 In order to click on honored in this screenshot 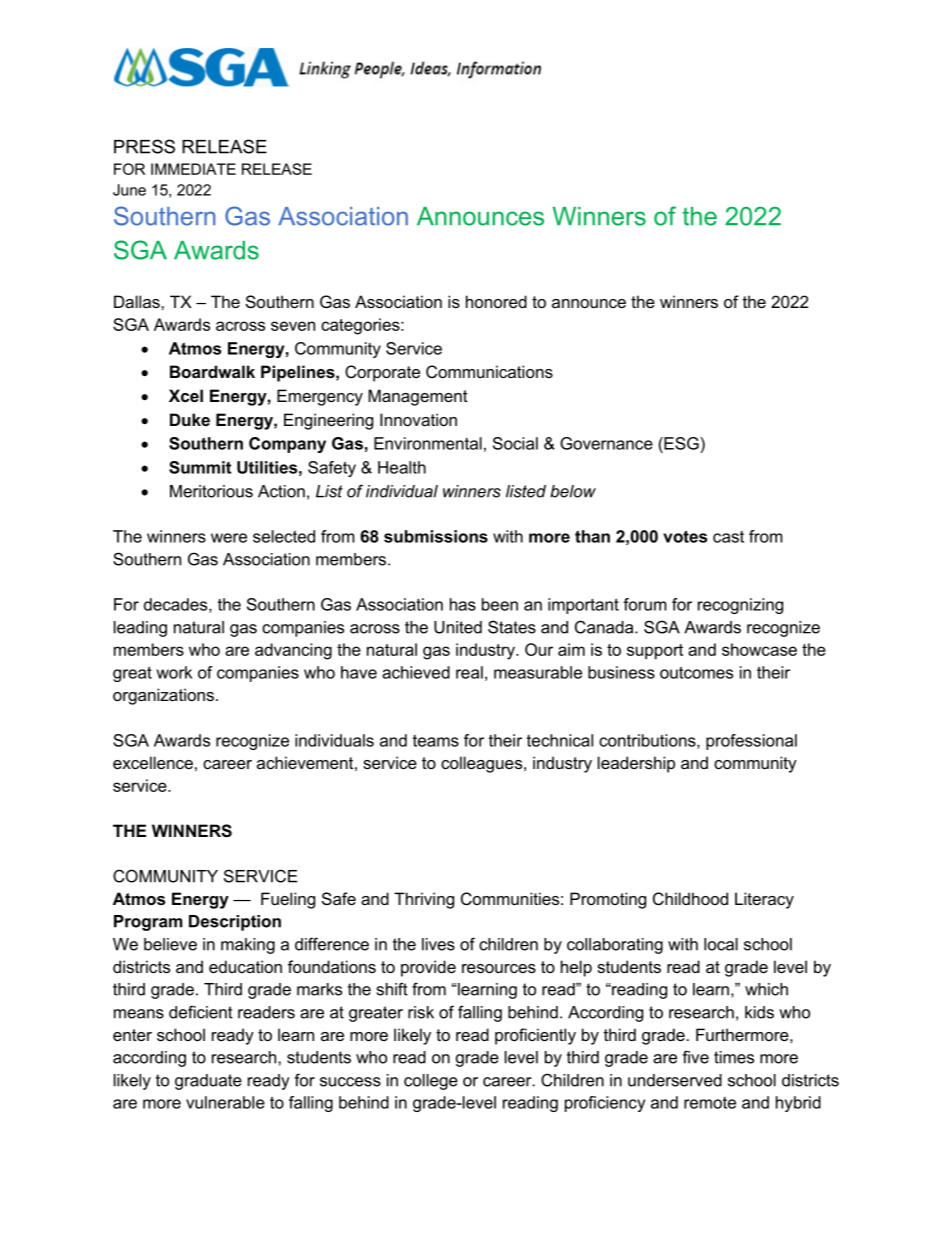, I will do `click(496, 301)`.
